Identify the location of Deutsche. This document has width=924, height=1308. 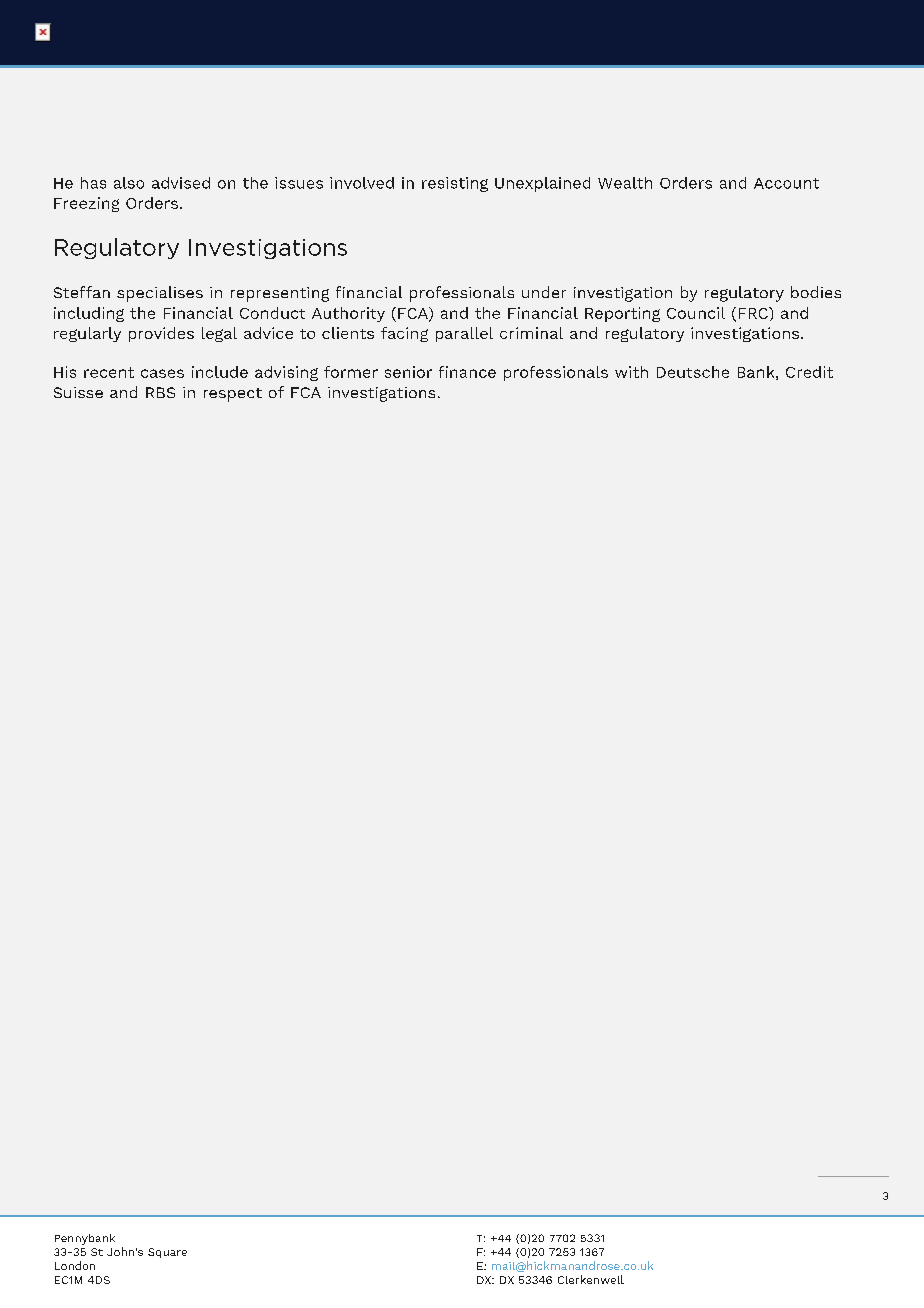
(693, 372).
